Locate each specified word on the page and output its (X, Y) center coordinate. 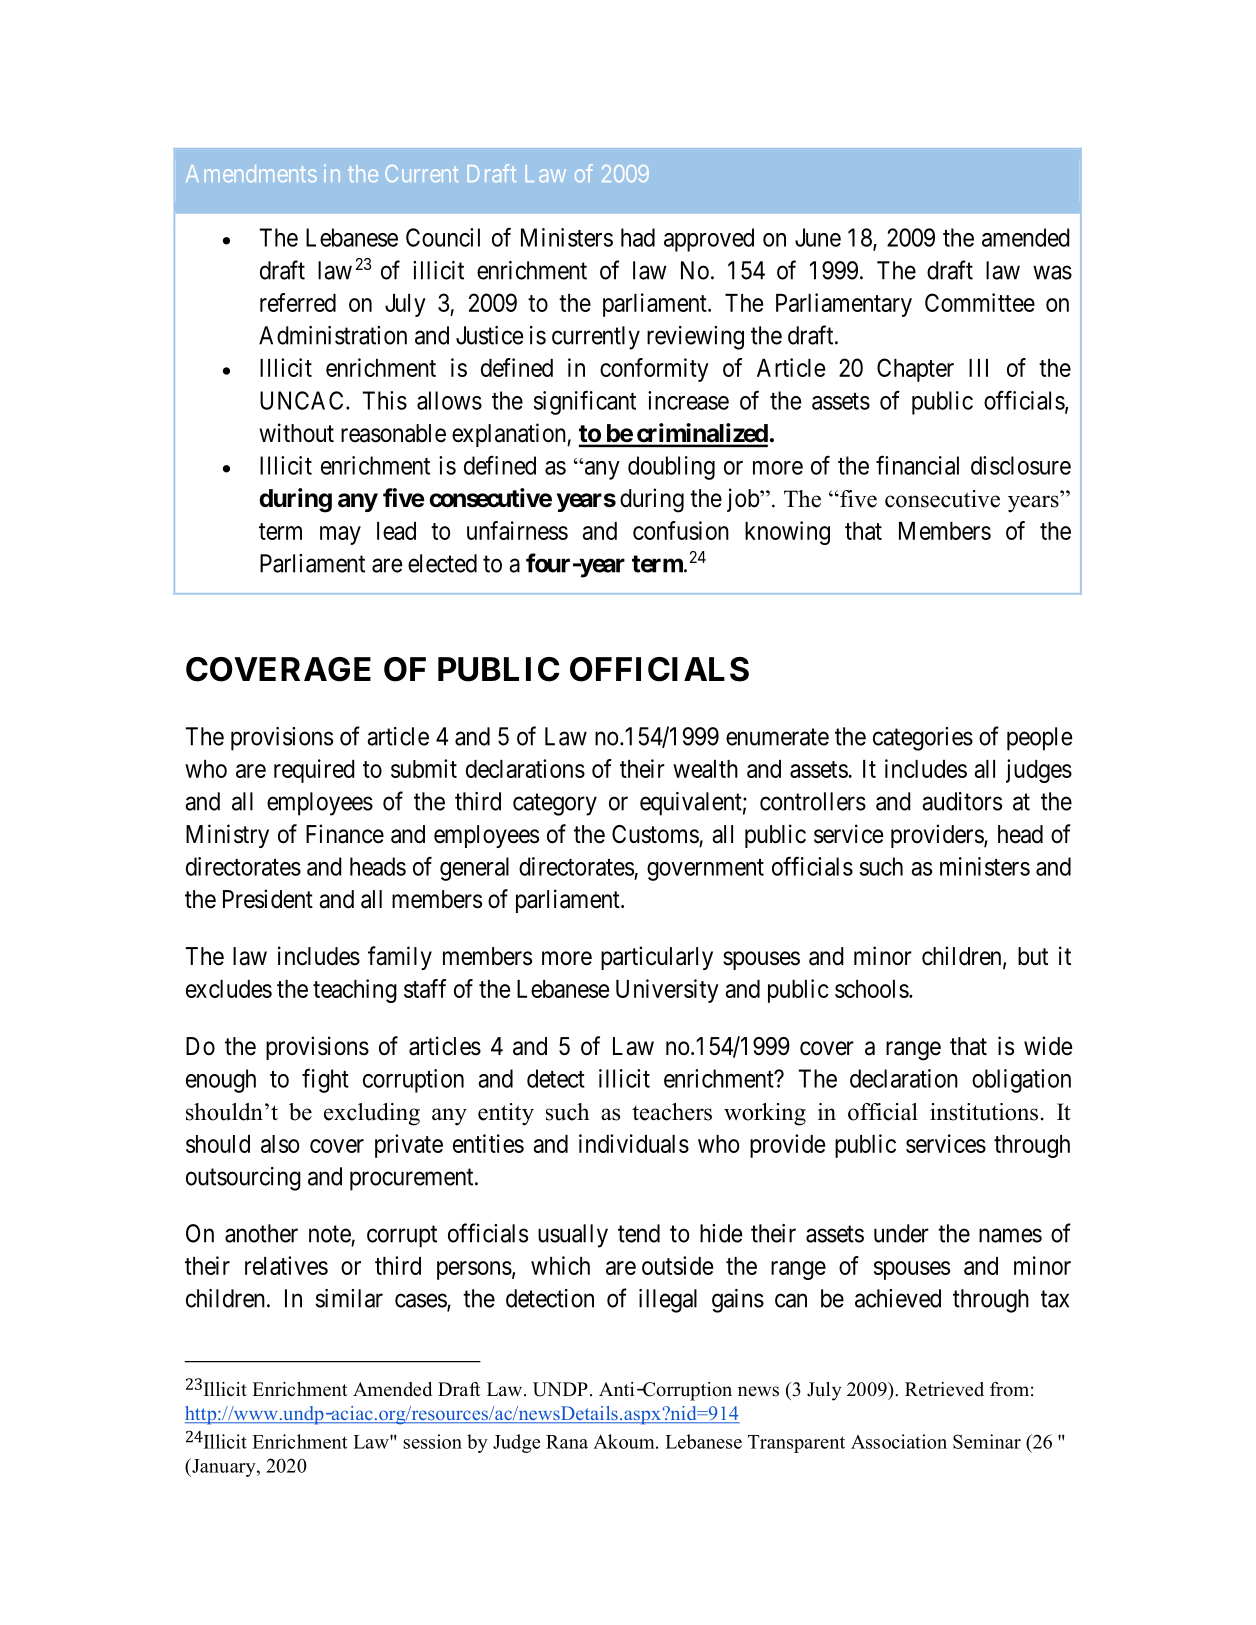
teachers (672, 1112)
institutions (984, 1112)
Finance (345, 834)
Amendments (251, 173)
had (638, 237)
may (340, 535)
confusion (681, 530)
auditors (962, 801)
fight (325, 1080)
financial (917, 465)
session (432, 1441)
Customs (655, 834)
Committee (980, 302)
